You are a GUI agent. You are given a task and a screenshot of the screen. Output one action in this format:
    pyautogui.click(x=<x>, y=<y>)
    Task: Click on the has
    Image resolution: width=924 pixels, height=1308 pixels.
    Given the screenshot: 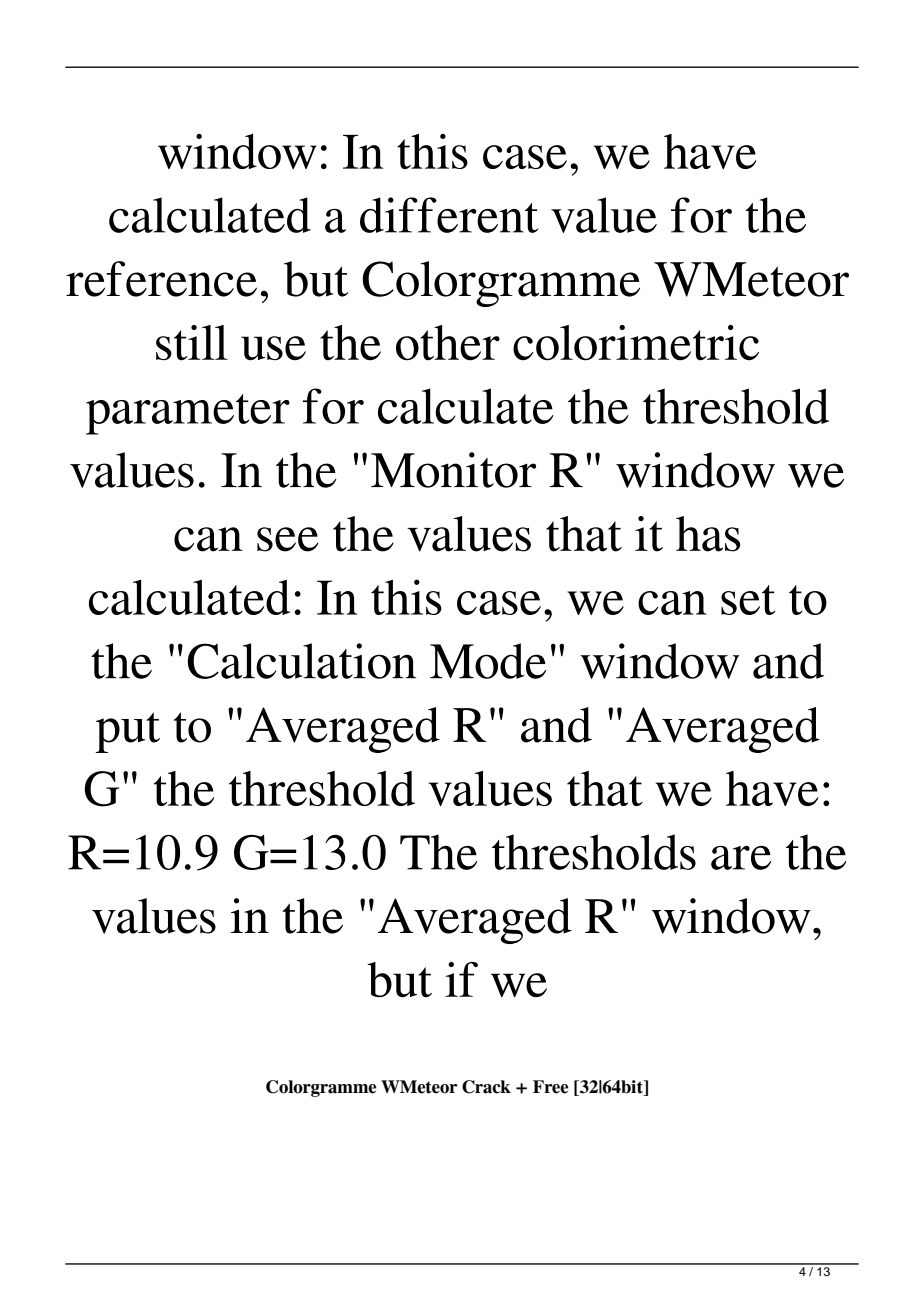 What is the action you would take?
    pyautogui.click(x=708, y=534)
